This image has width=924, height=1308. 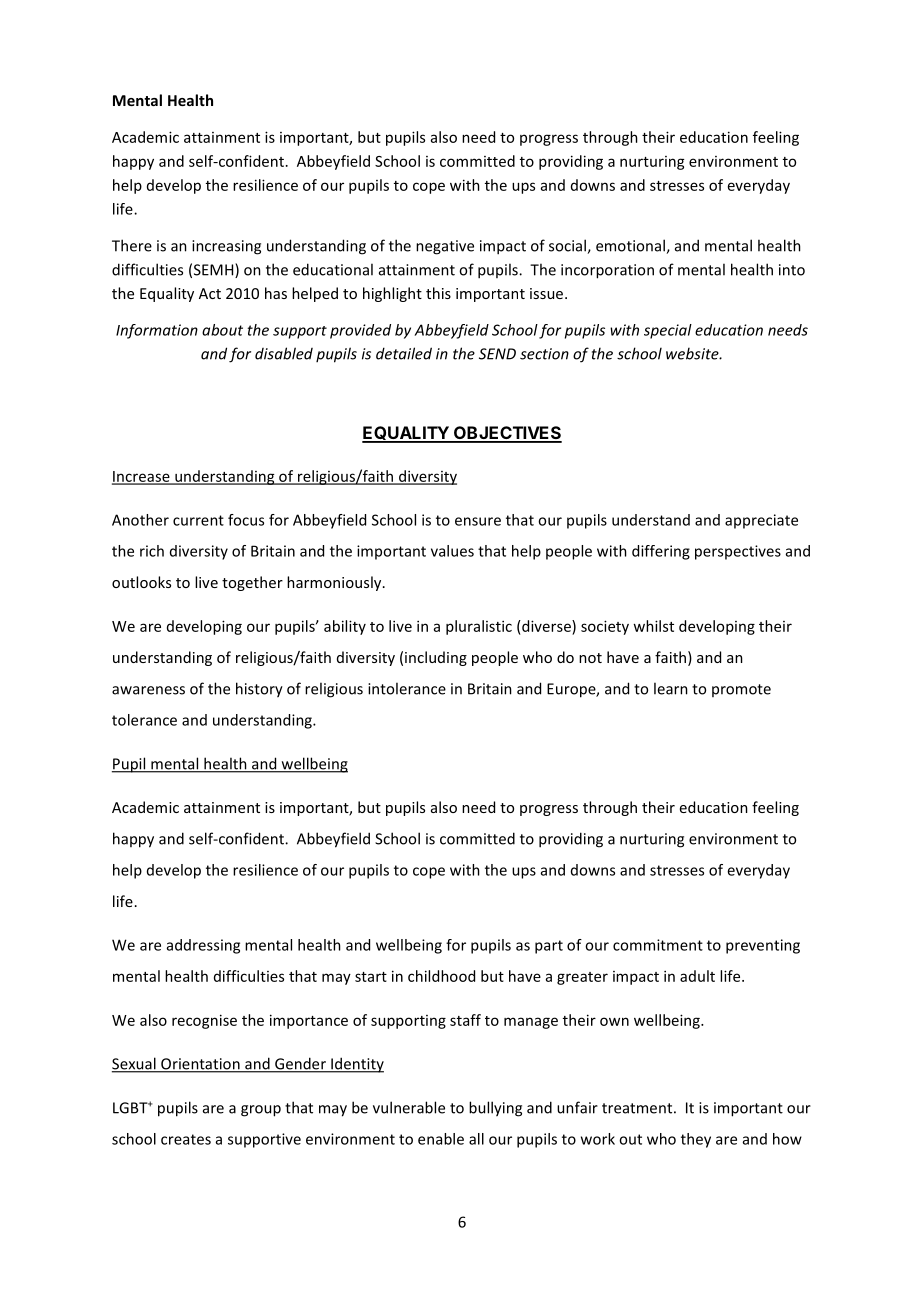 I want to click on including, so click(x=436, y=658).
